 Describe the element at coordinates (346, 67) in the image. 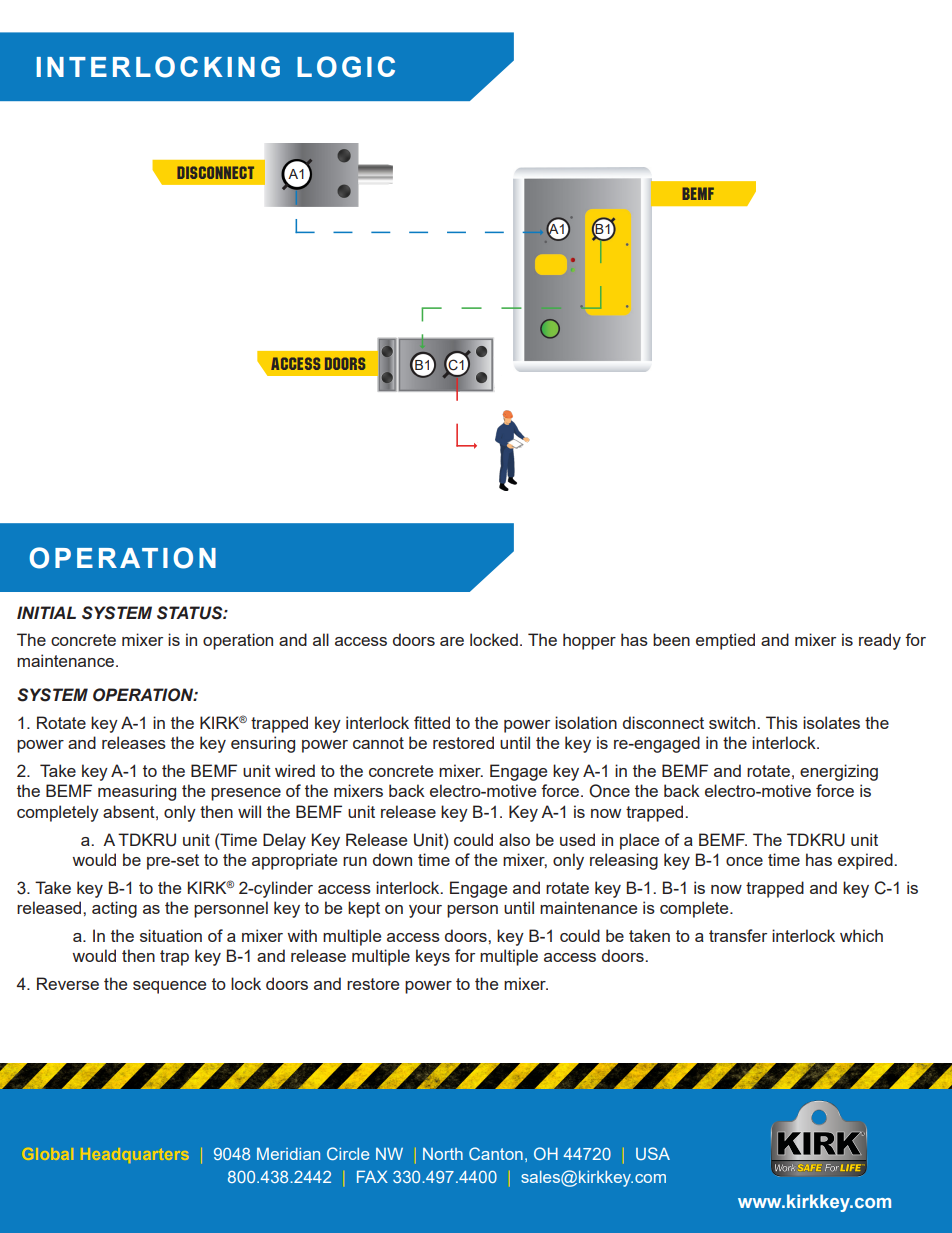

I see `LOGIC` at that location.
